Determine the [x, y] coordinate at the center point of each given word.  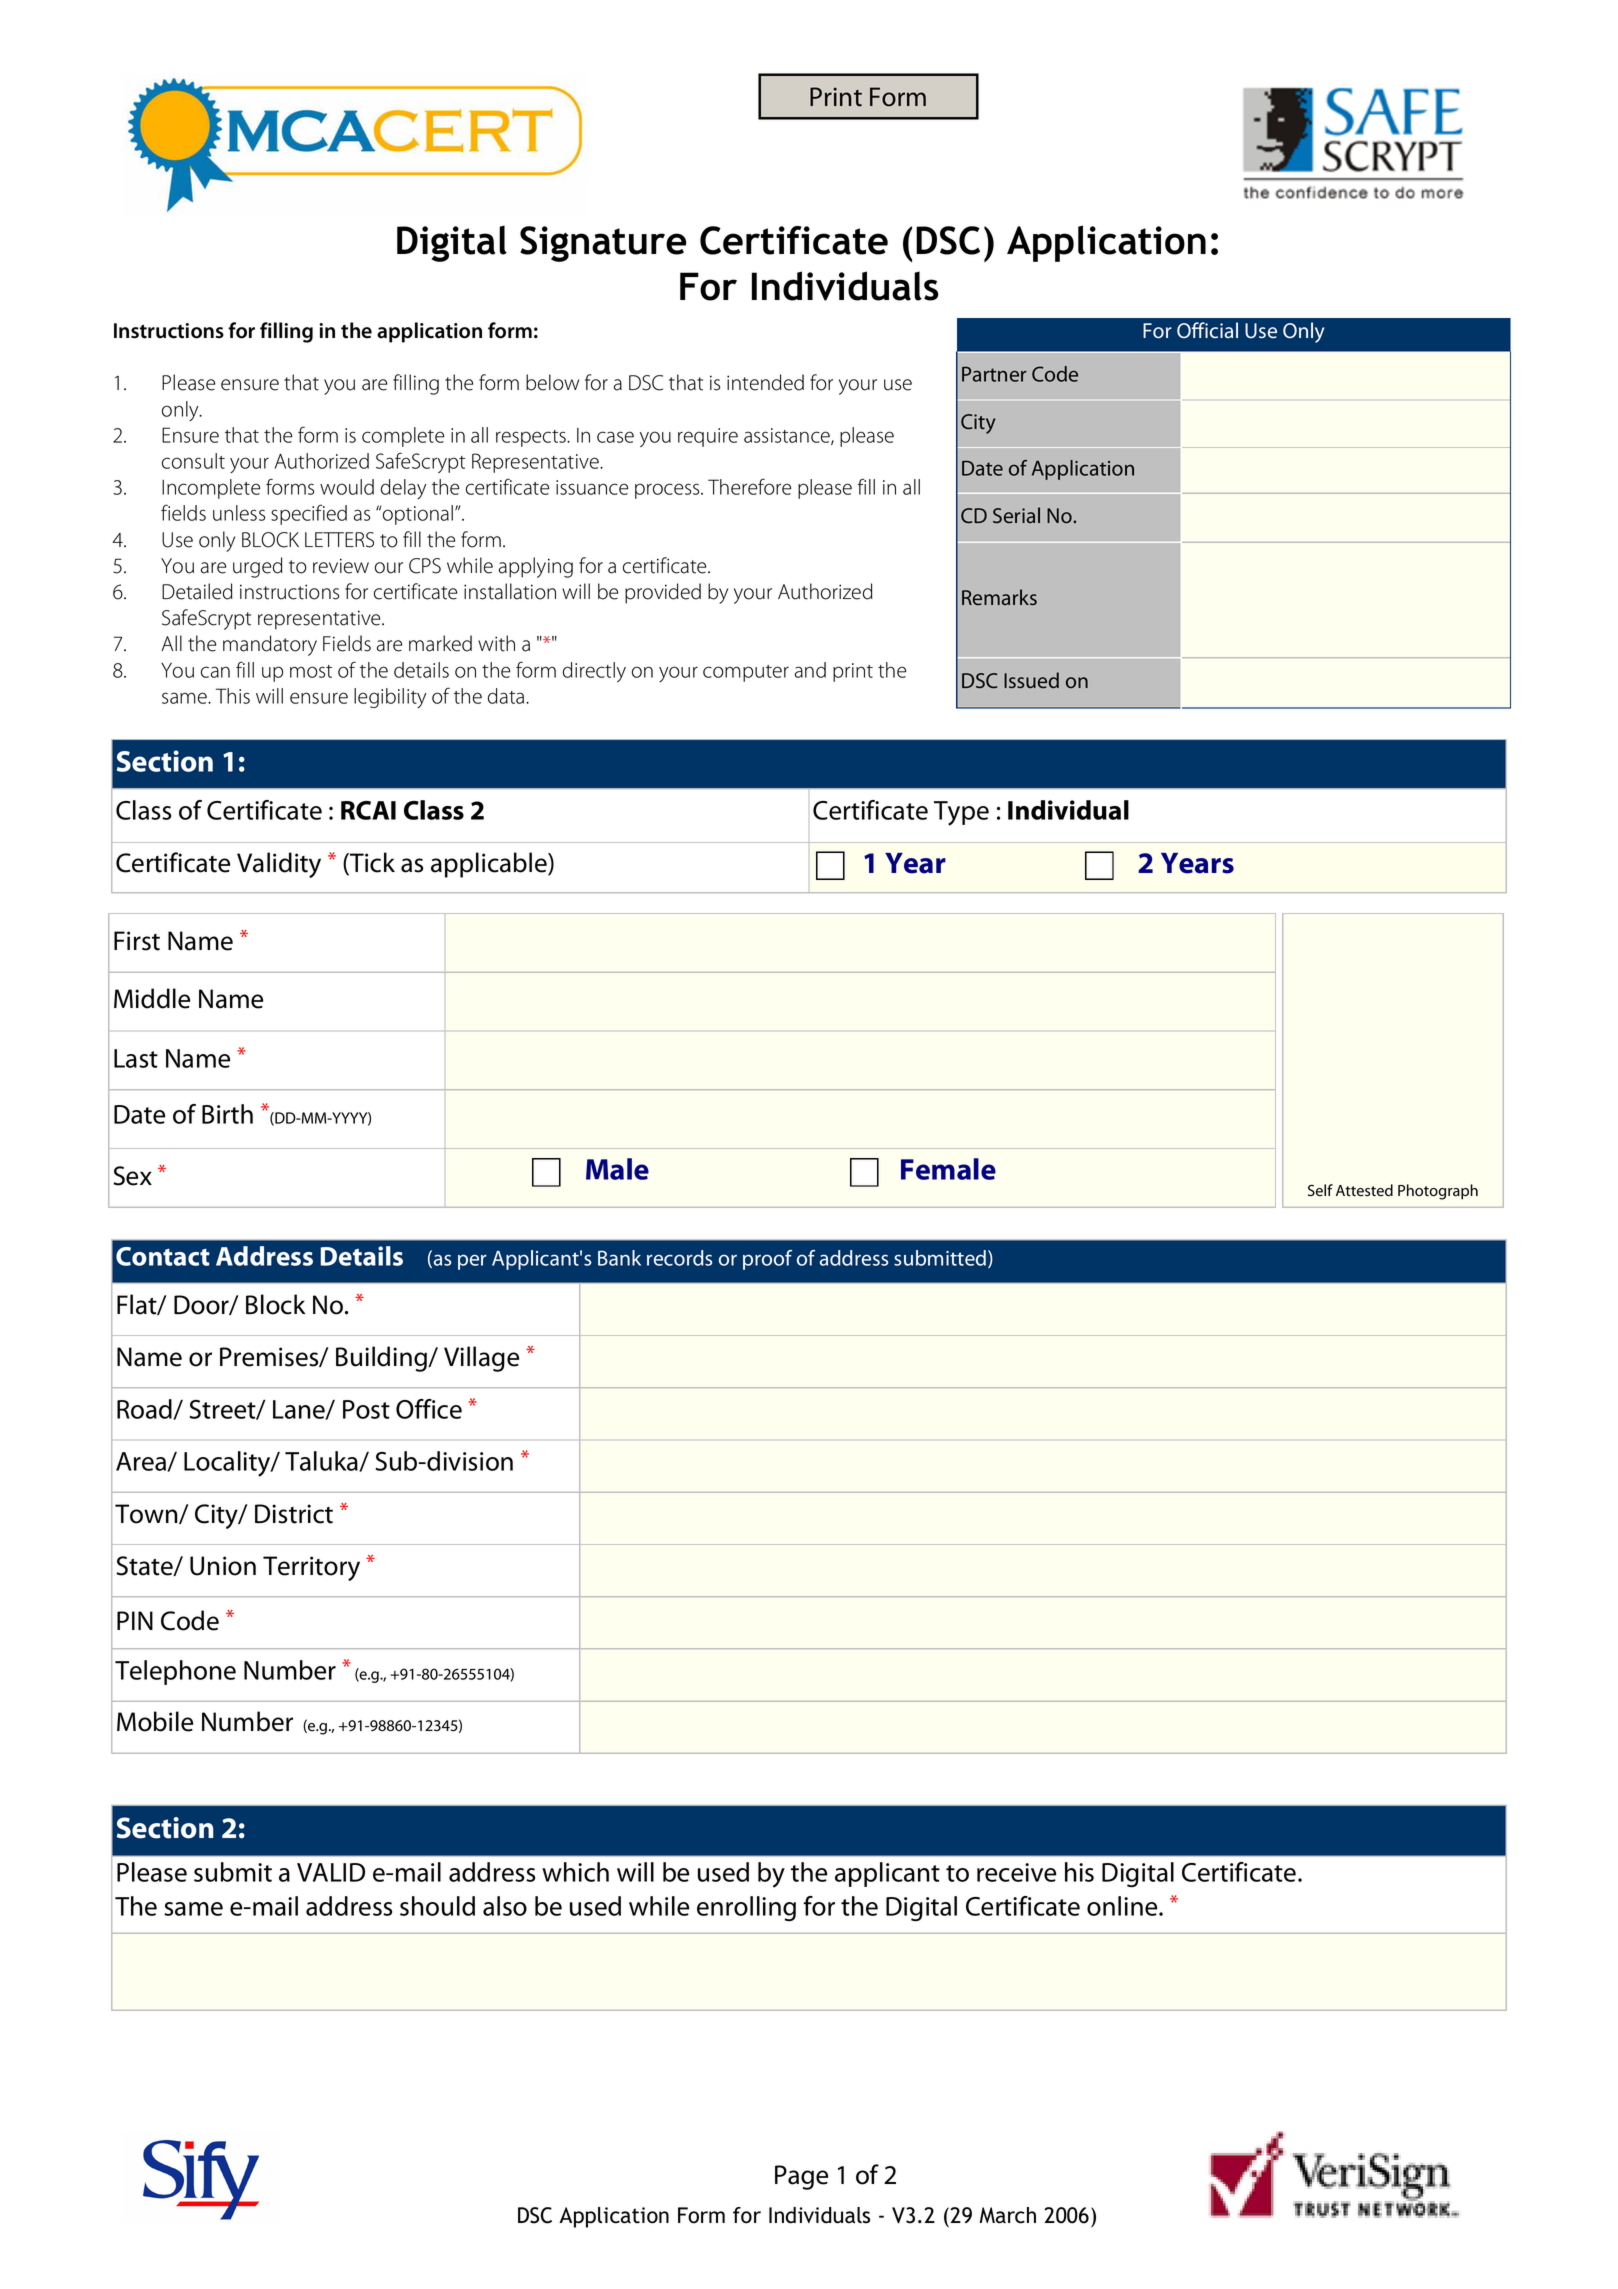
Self [1320, 1190]
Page [801, 2177]
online [1123, 1906]
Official [1207, 330]
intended [765, 382]
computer [746, 673]
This [233, 696]
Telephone [175, 1672]
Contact [163, 1256]
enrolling [746, 1908]
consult [193, 461]
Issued [1031, 680]
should [437, 1906]
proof [767, 1260]
